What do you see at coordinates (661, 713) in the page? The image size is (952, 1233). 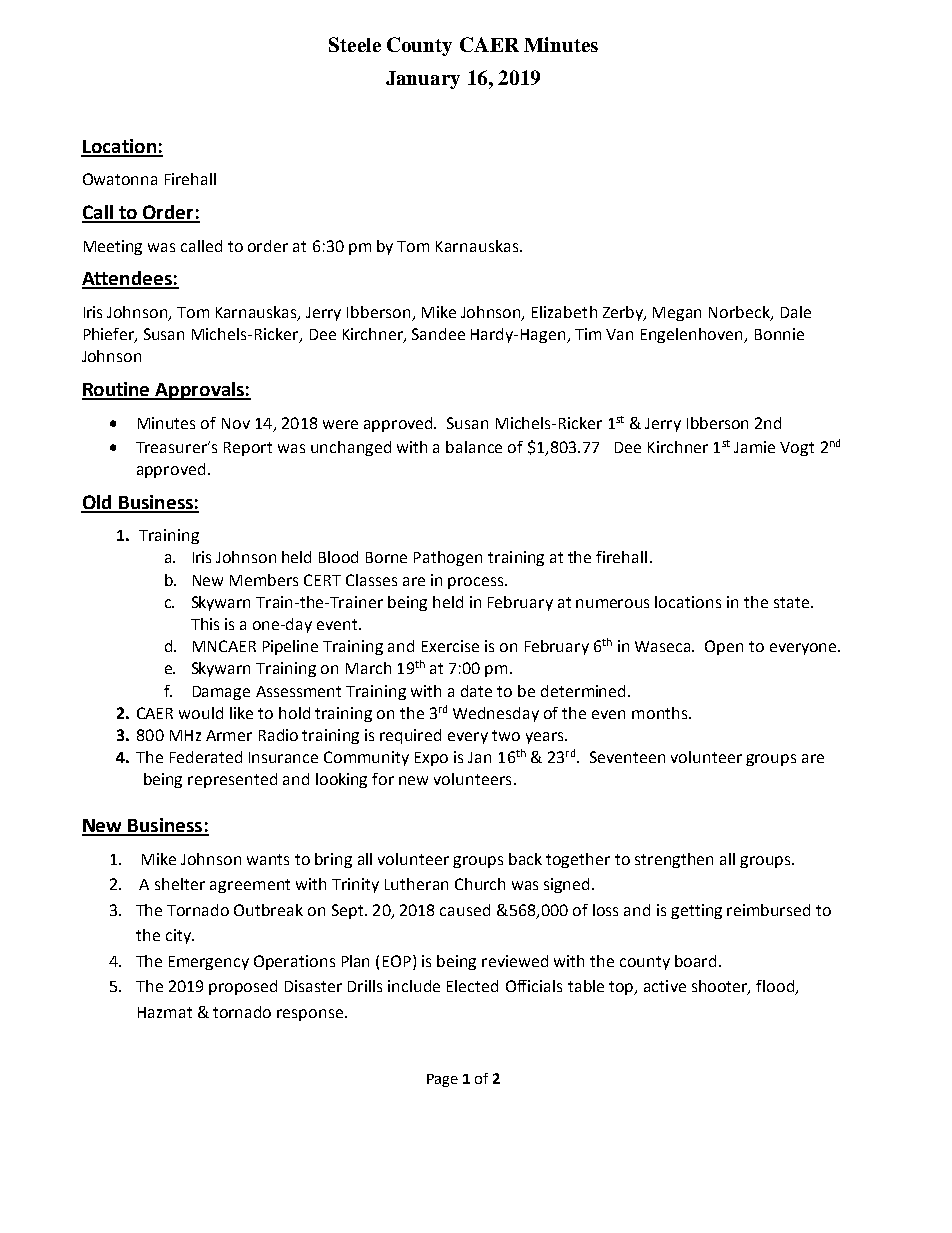 I see `months` at bounding box center [661, 713].
